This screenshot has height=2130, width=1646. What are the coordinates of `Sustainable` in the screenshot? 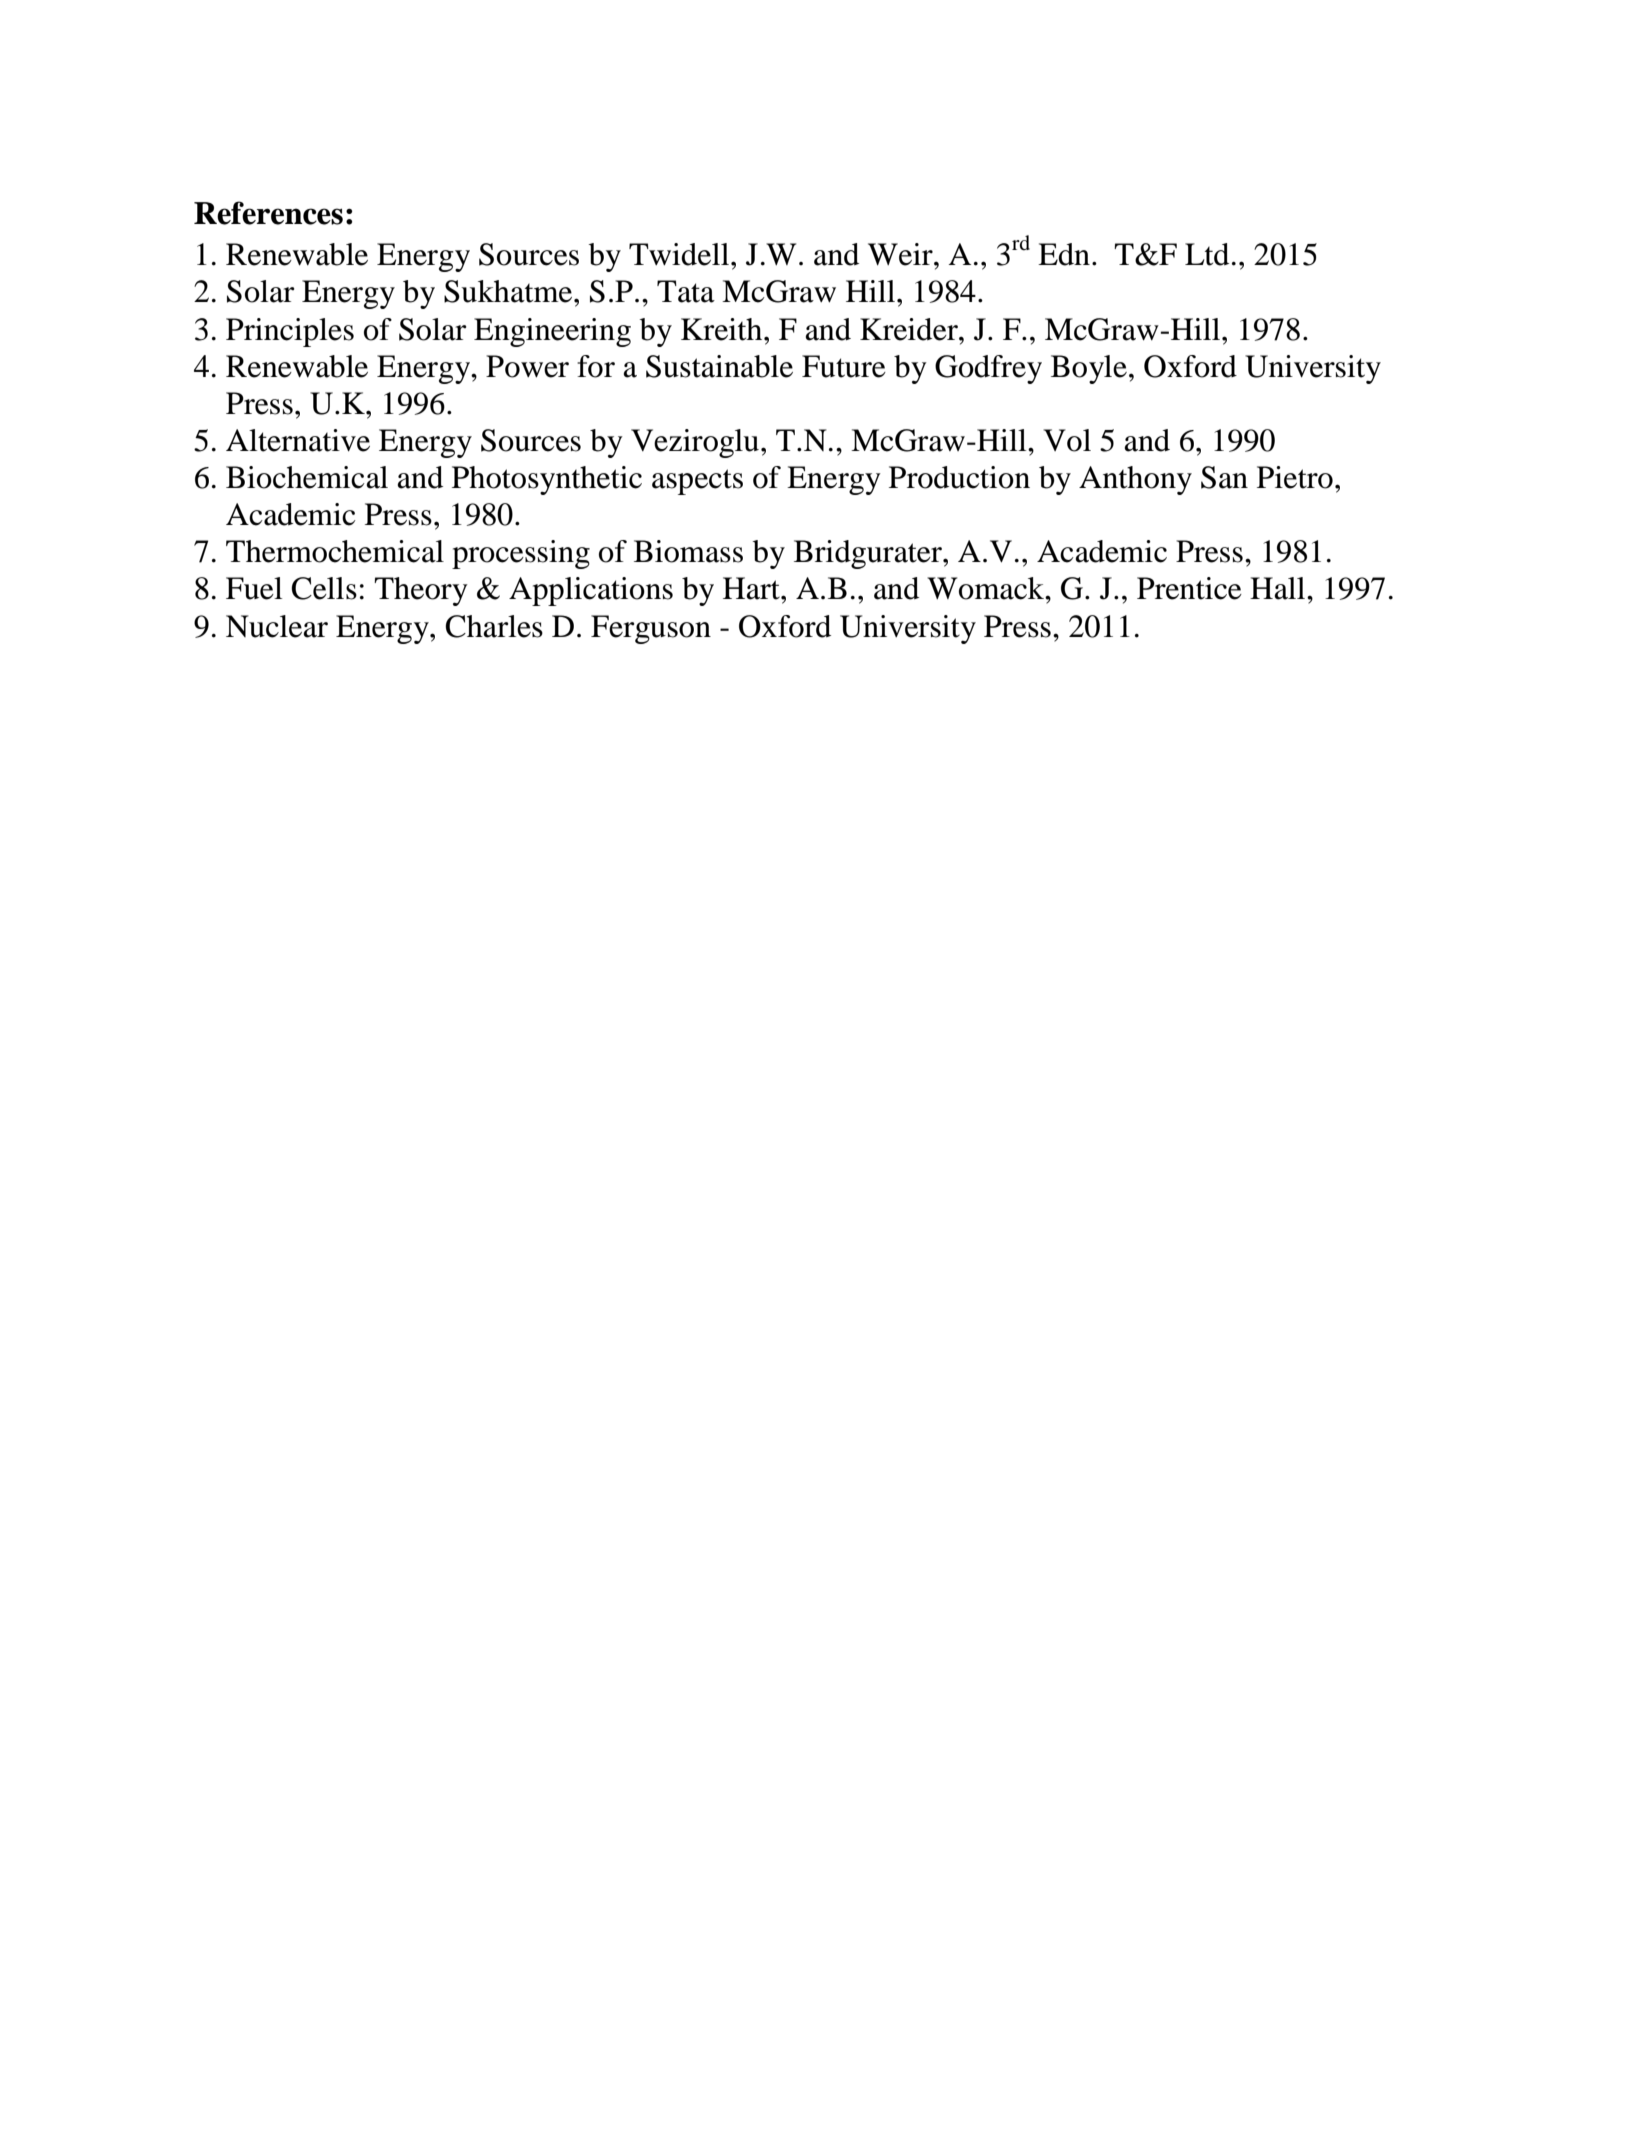 It's located at (719, 366).
